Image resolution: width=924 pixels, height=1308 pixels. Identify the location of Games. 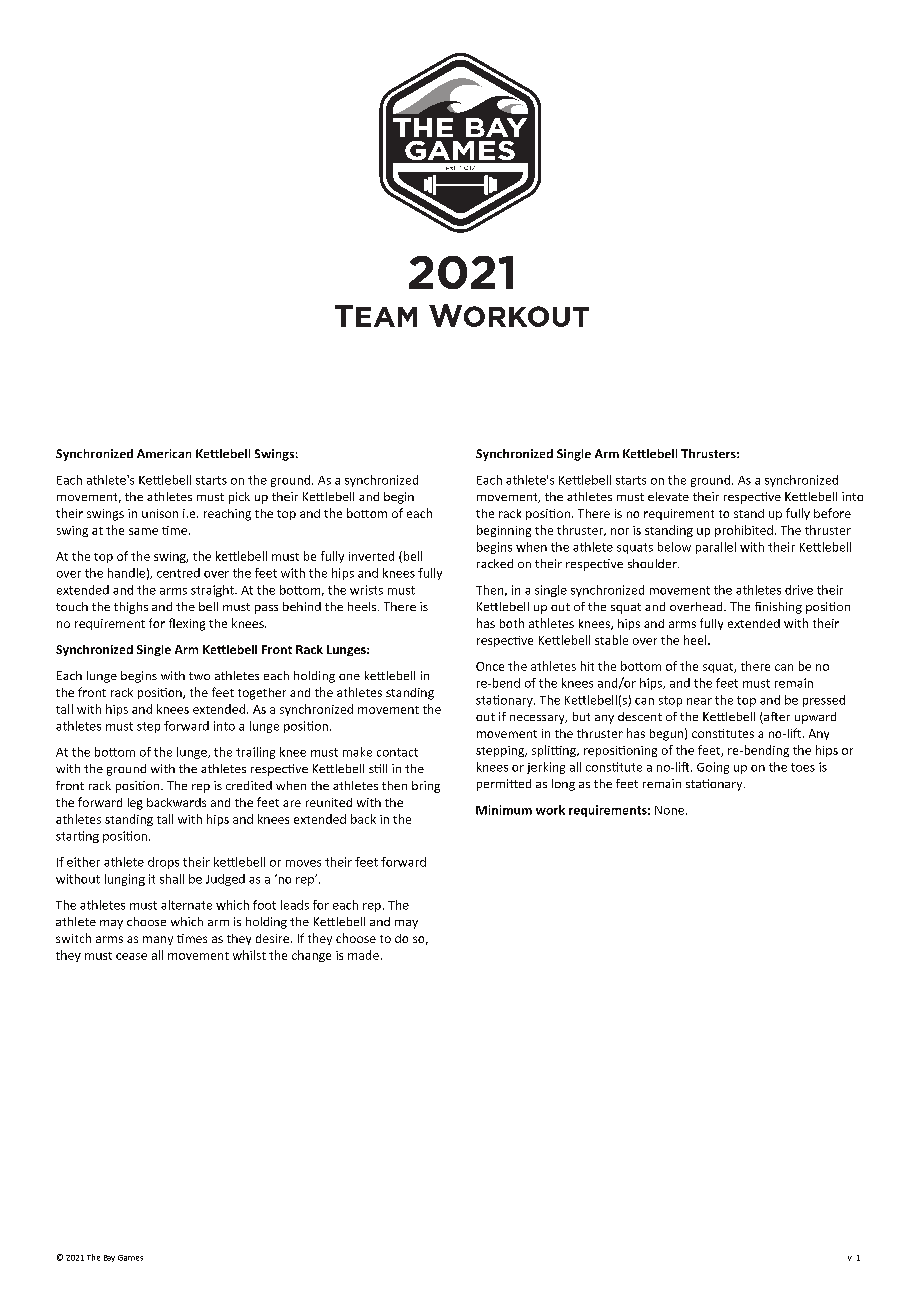
(130, 1258).
